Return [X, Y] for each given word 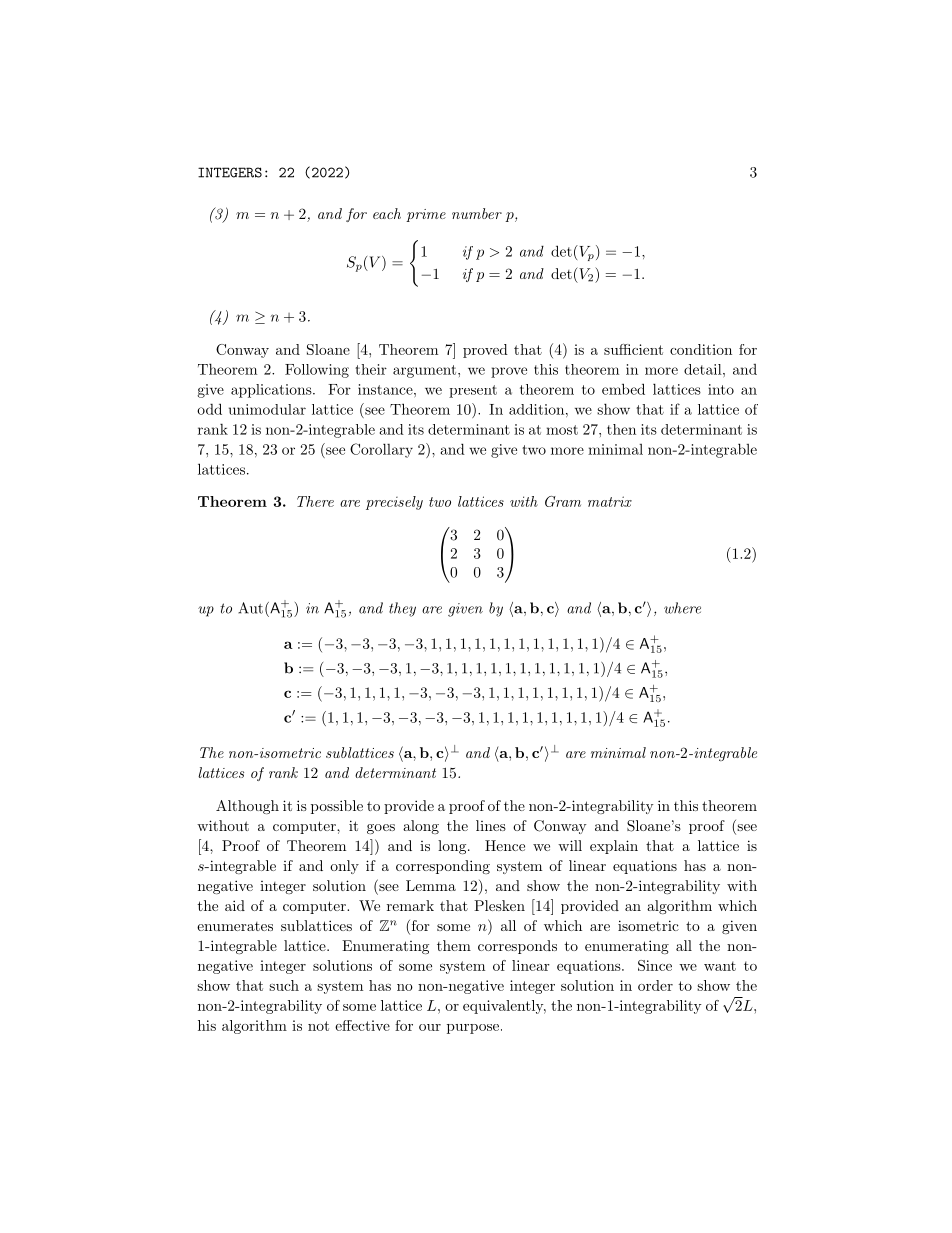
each [387, 213]
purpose [473, 1029]
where [682, 608]
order [655, 985]
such [284, 985]
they [402, 609]
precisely [394, 503]
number [477, 213]
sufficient [633, 349]
